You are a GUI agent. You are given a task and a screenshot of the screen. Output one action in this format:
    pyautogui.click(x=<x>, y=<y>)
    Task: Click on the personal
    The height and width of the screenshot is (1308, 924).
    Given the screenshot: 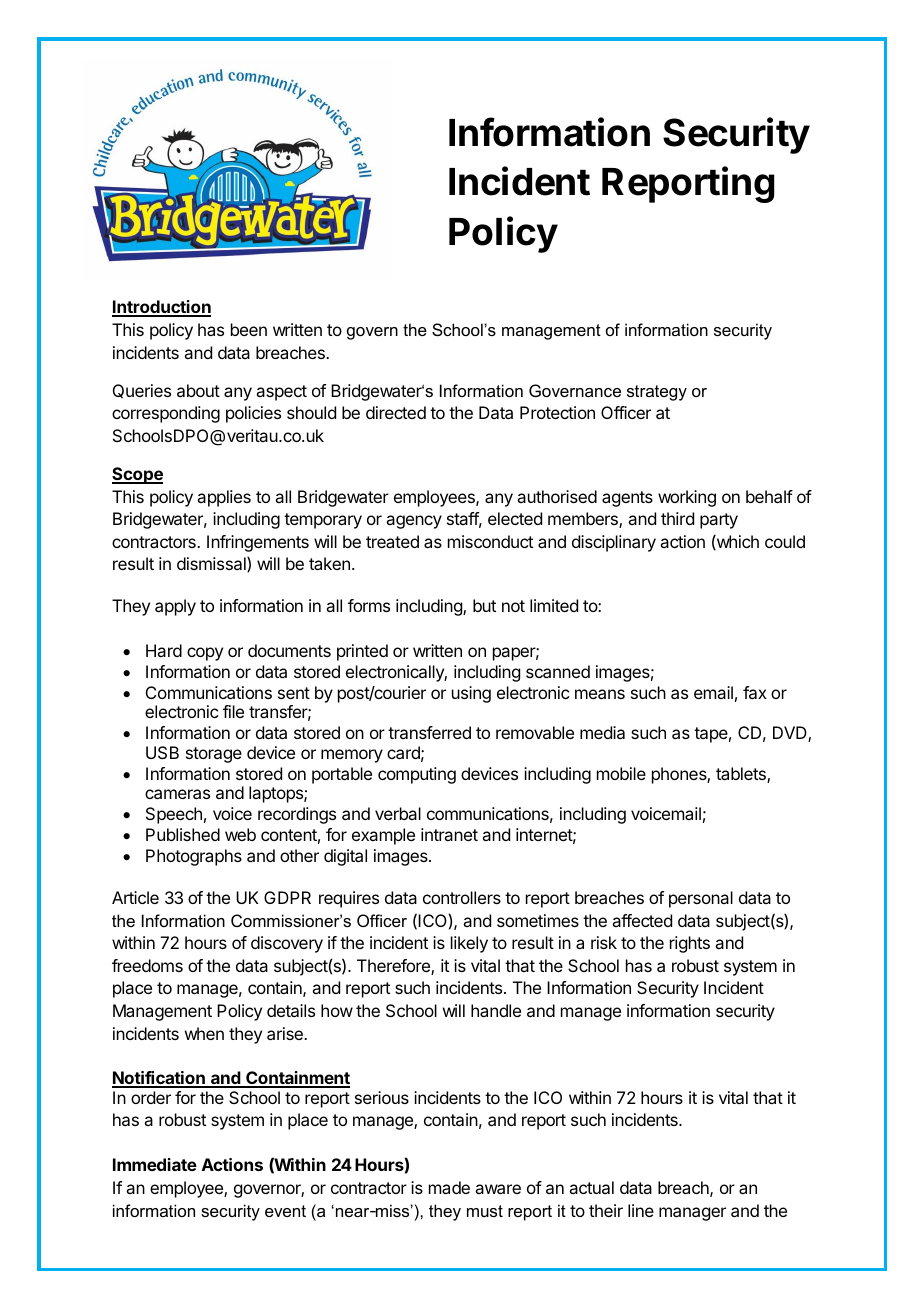 What is the action you would take?
    pyautogui.click(x=701, y=899)
